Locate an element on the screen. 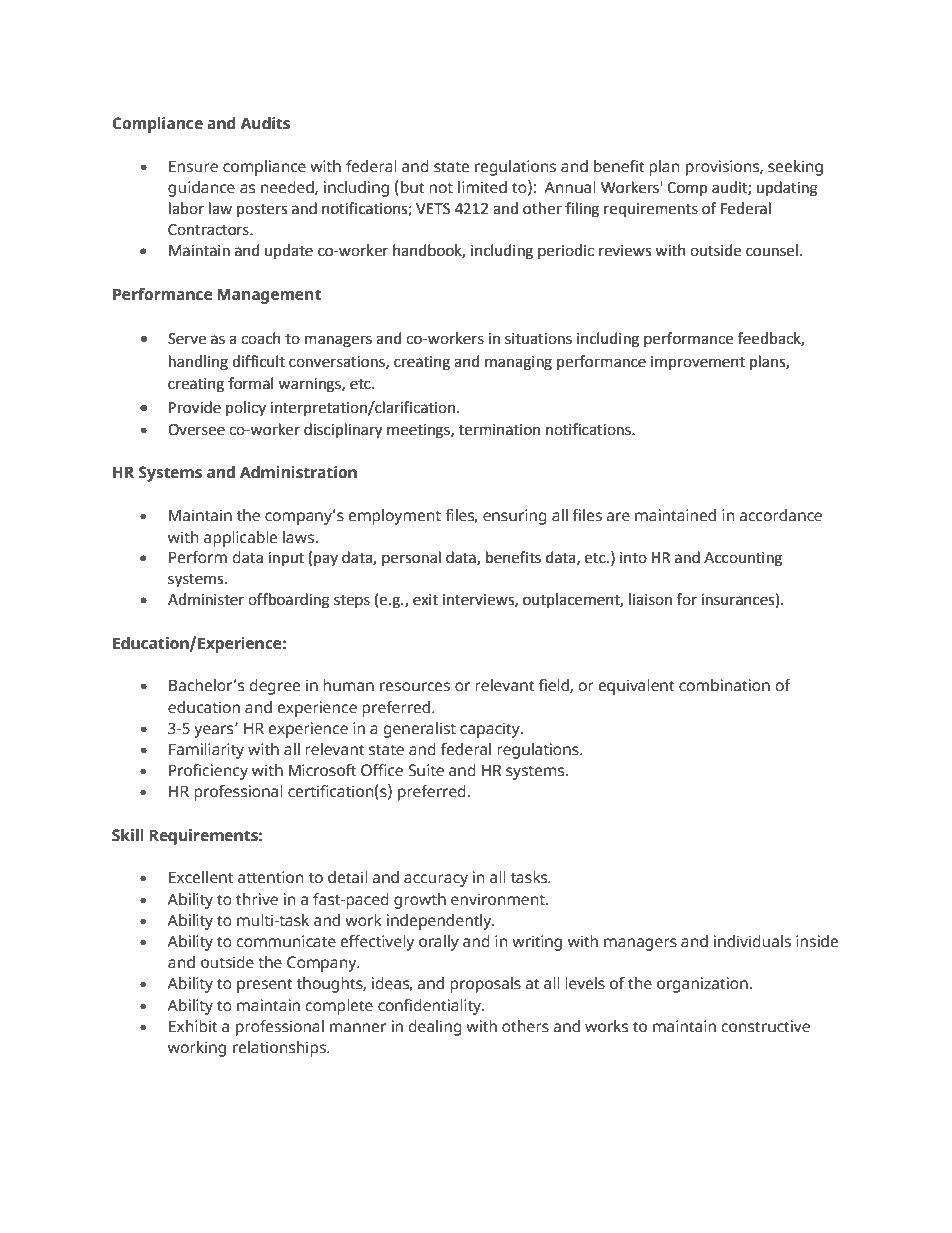  Exhibit is located at coordinates (193, 1026).
